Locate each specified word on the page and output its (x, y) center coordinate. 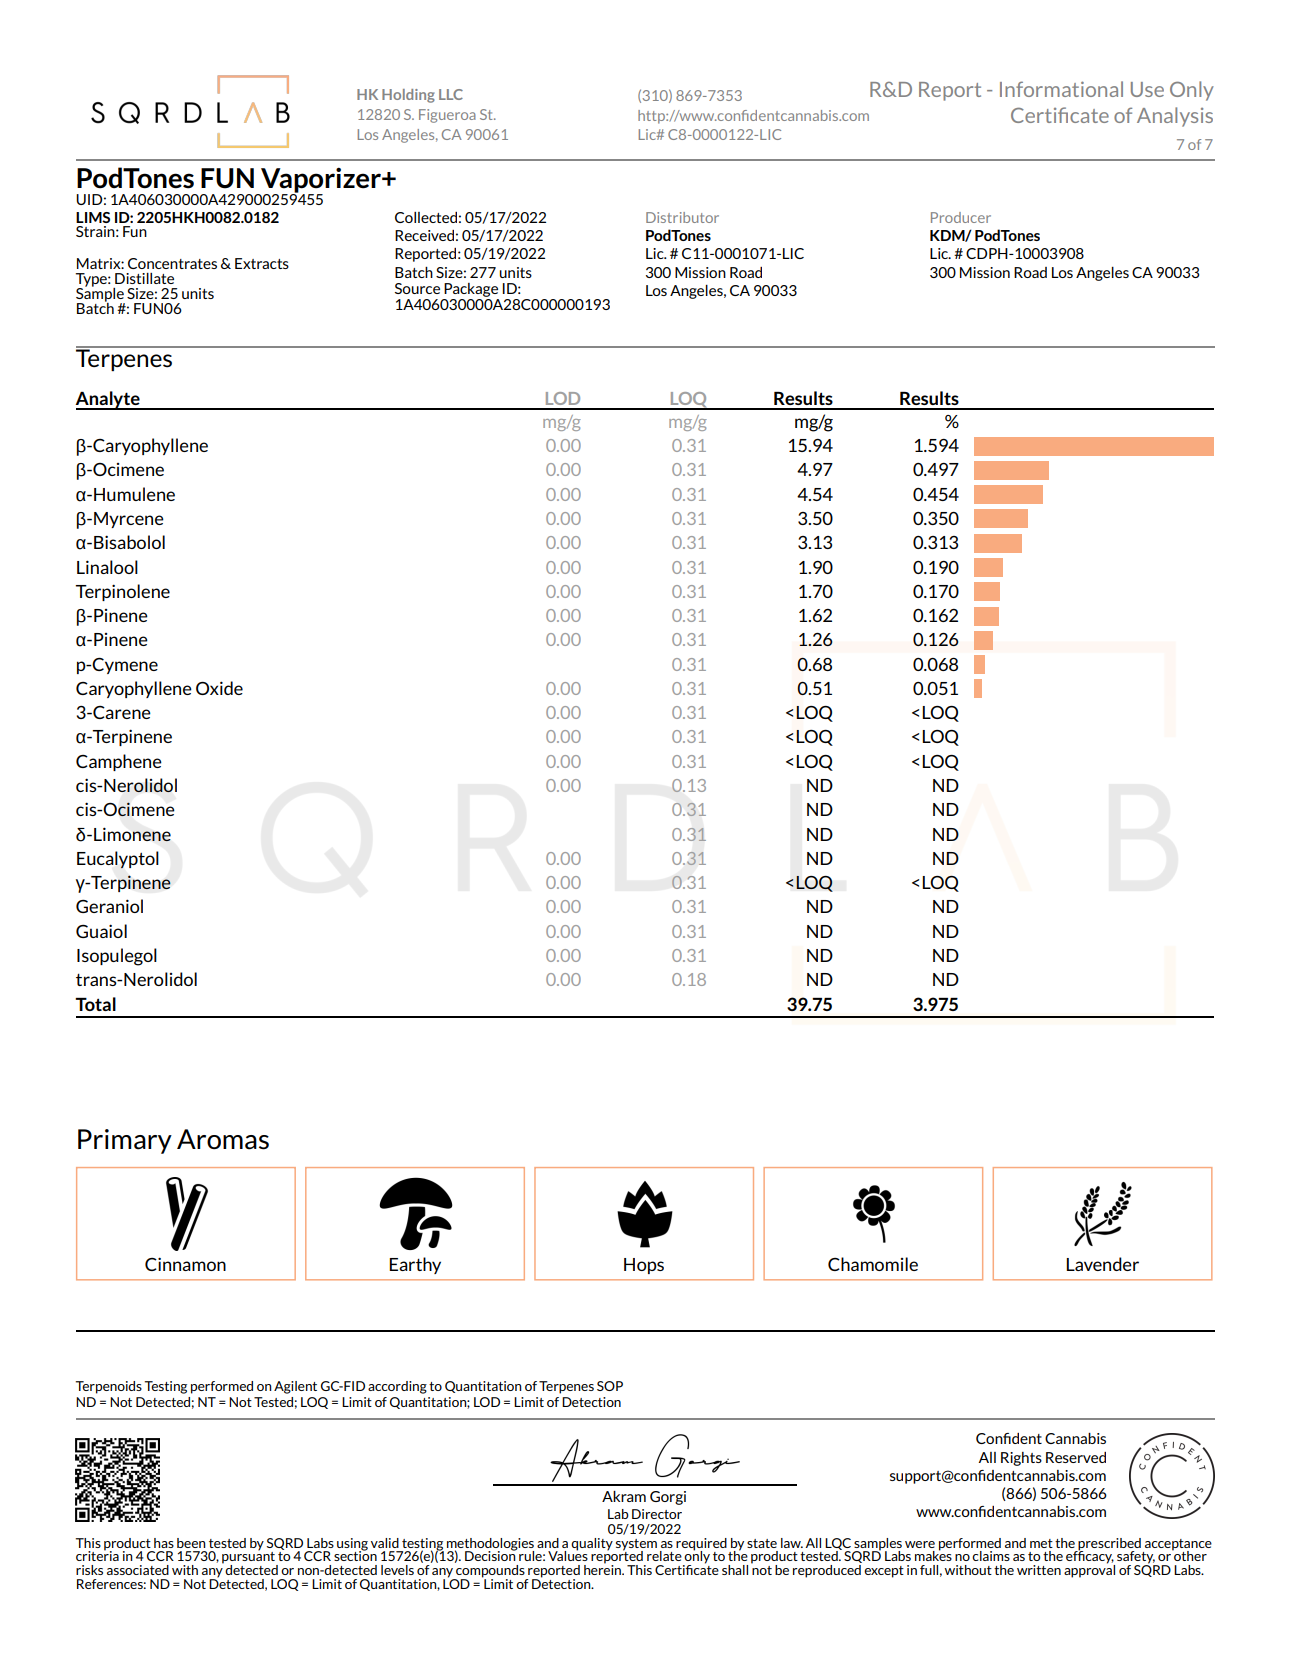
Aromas (223, 1139)
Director (657, 1514)
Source (417, 288)
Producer (961, 217)
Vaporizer (321, 181)
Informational (1061, 89)
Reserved (1076, 1457)
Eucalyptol (118, 860)
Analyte (108, 400)
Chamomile (873, 1264)
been (191, 1543)
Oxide (219, 688)
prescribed (1108, 1545)
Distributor (682, 217)
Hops (644, 1266)
